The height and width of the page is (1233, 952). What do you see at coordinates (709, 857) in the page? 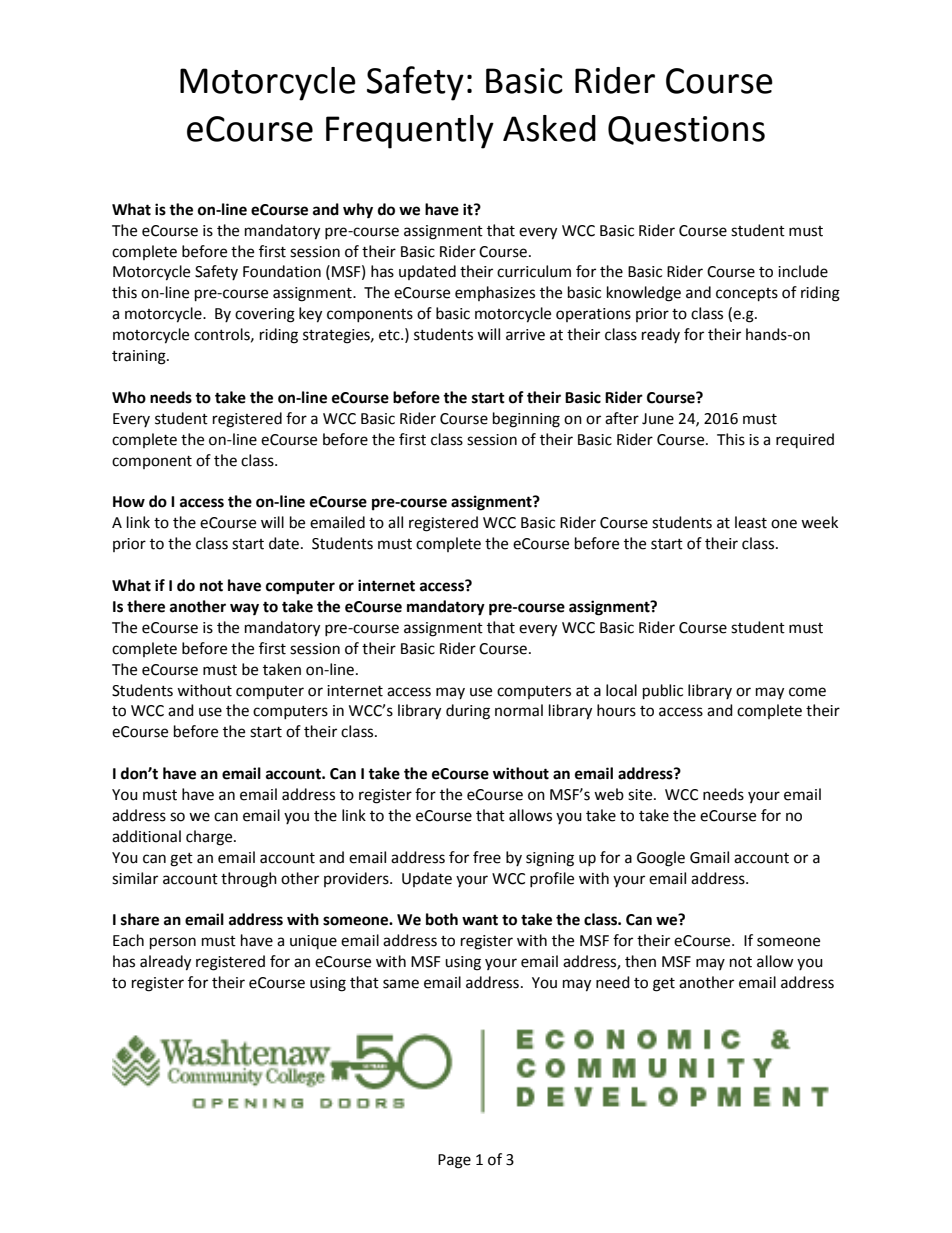
I see `Gmail` at bounding box center [709, 857].
